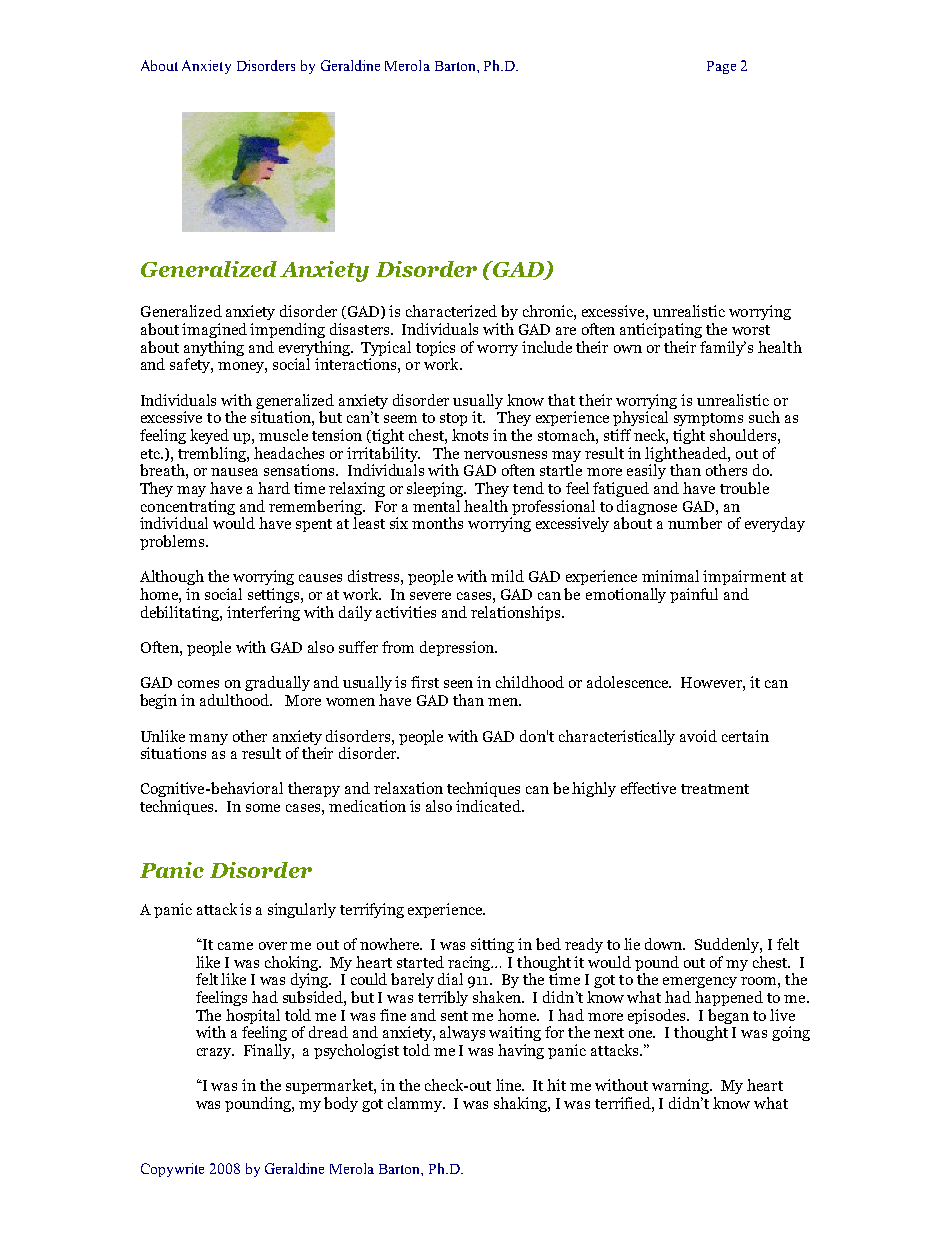 The height and width of the image is (1233, 952). What do you see at coordinates (209, 436) in the image?
I see `keyed` at bounding box center [209, 436].
